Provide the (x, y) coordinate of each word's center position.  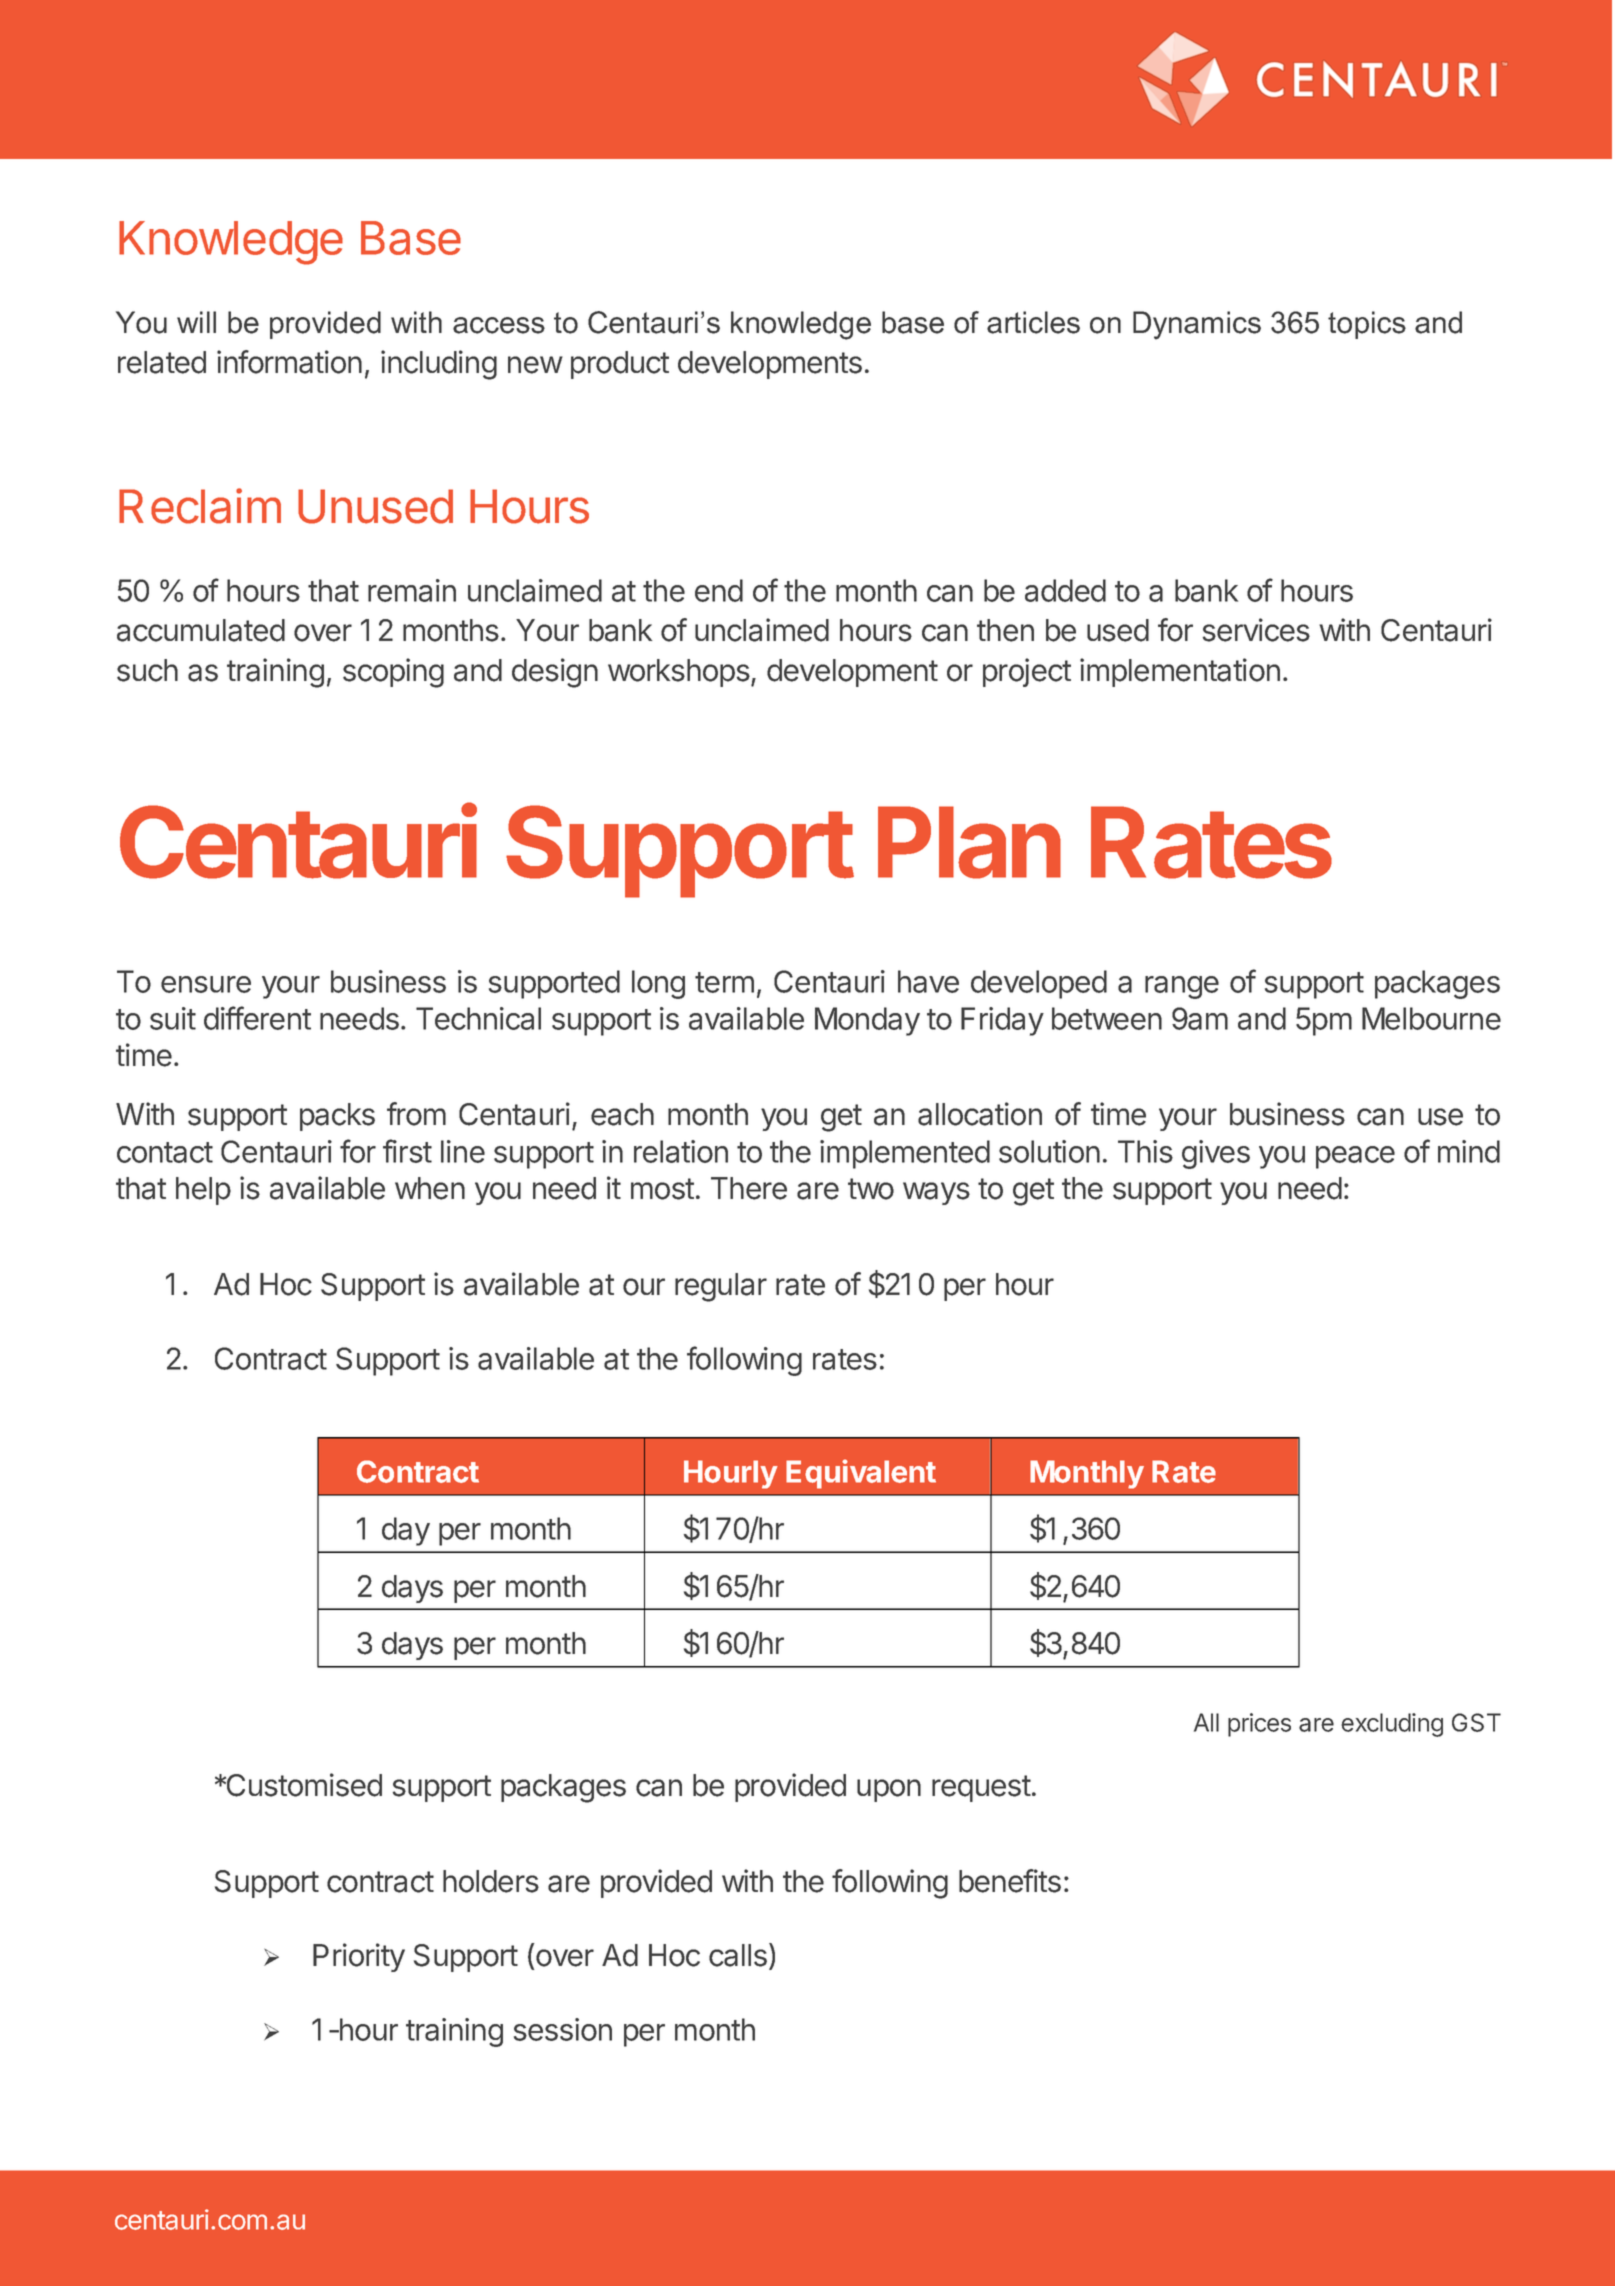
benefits (1010, 1881)
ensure (206, 984)
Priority (359, 1957)
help (203, 1191)
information (289, 362)
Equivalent (861, 1474)
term (724, 982)
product (620, 365)
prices (1259, 1725)
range (1182, 987)
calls (738, 1955)
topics (1367, 325)
